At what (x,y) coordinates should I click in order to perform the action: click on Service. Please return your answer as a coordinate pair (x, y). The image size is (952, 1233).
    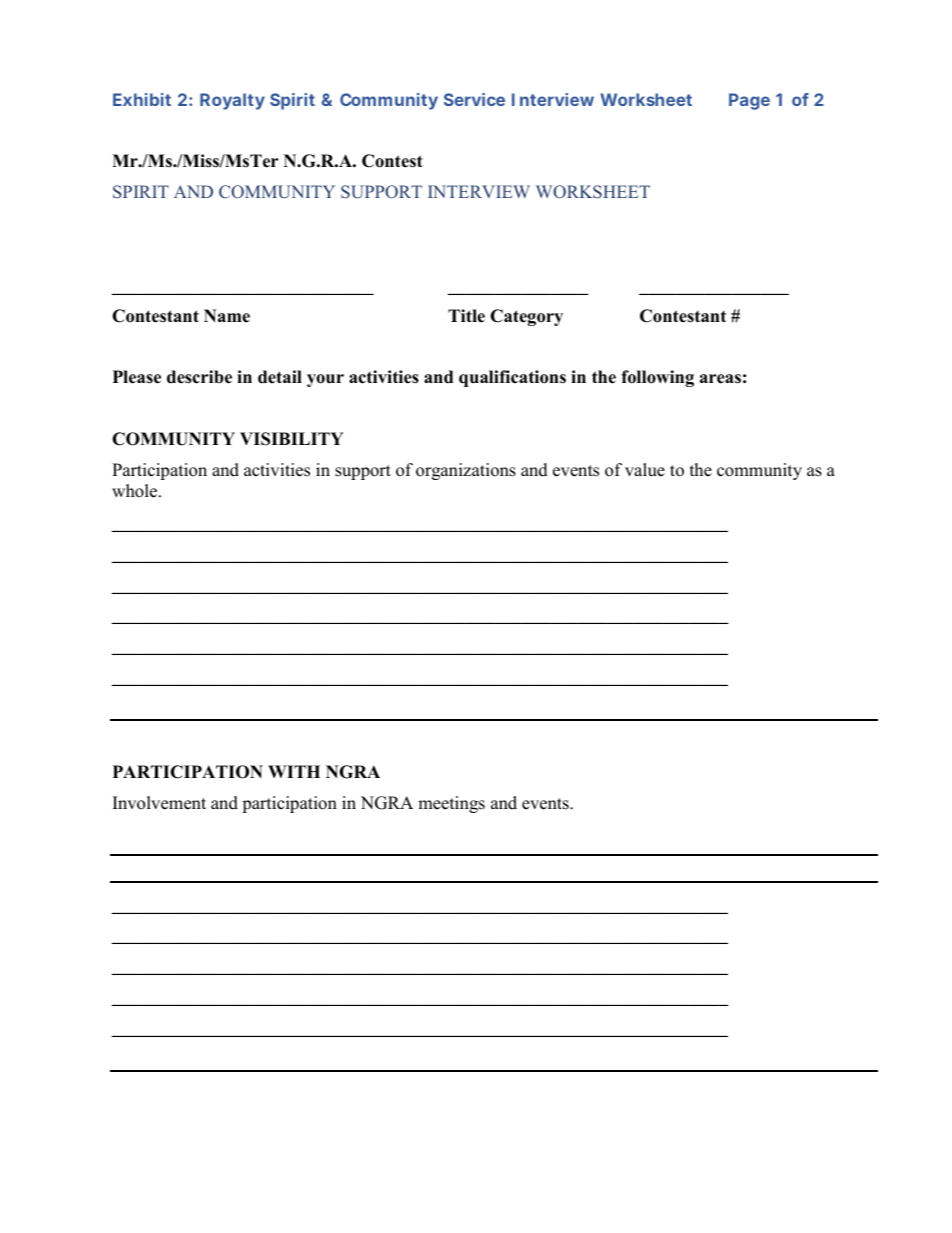
    Looking at the image, I should click on (474, 99).
